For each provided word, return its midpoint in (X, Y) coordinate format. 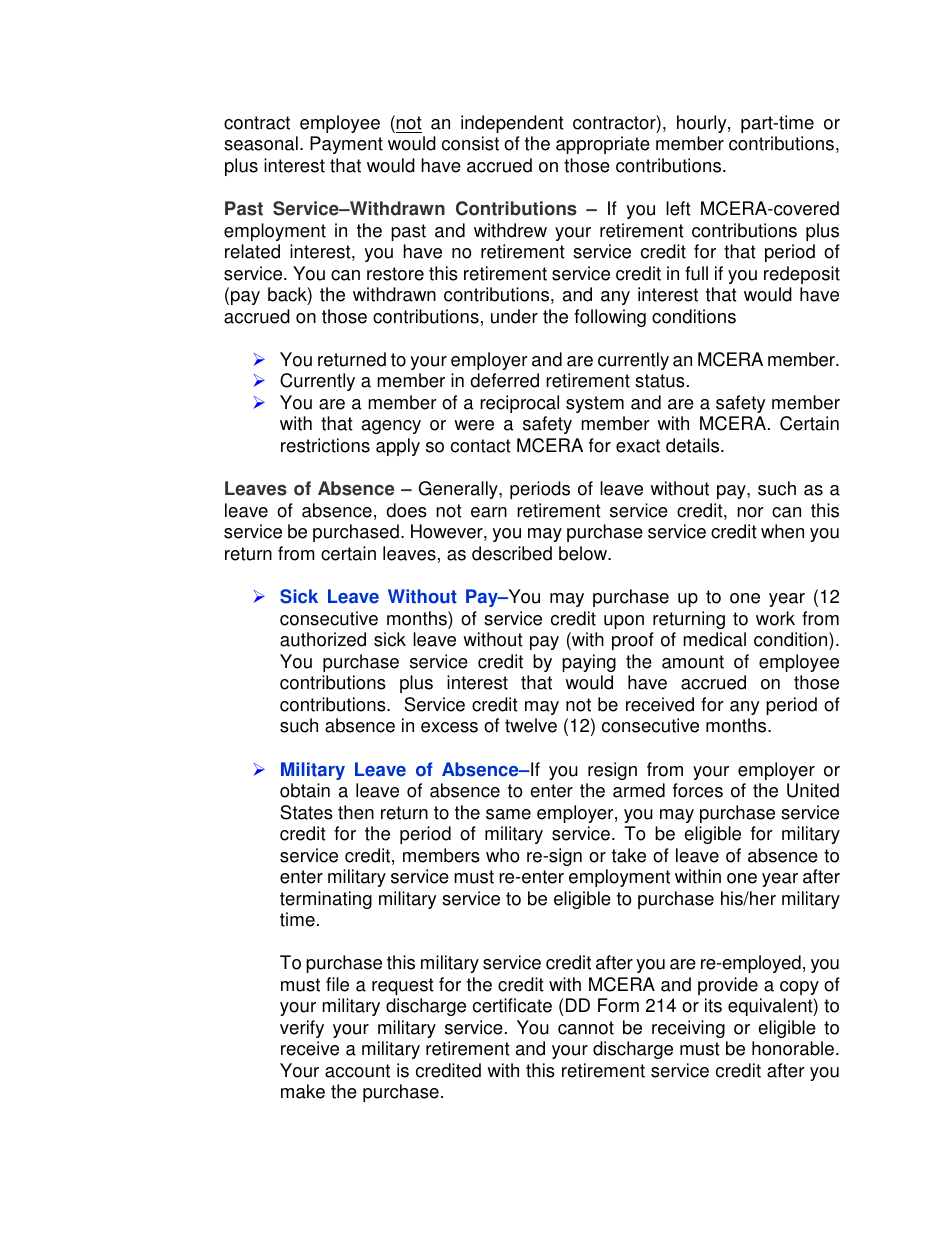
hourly (703, 124)
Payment (346, 145)
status (660, 381)
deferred (504, 380)
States (306, 812)
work (775, 618)
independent (512, 124)
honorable (793, 1048)
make (303, 1091)
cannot (586, 1028)
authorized (323, 639)
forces (698, 790)
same (508, 814)
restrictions (325, 445)
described (512, 553)
